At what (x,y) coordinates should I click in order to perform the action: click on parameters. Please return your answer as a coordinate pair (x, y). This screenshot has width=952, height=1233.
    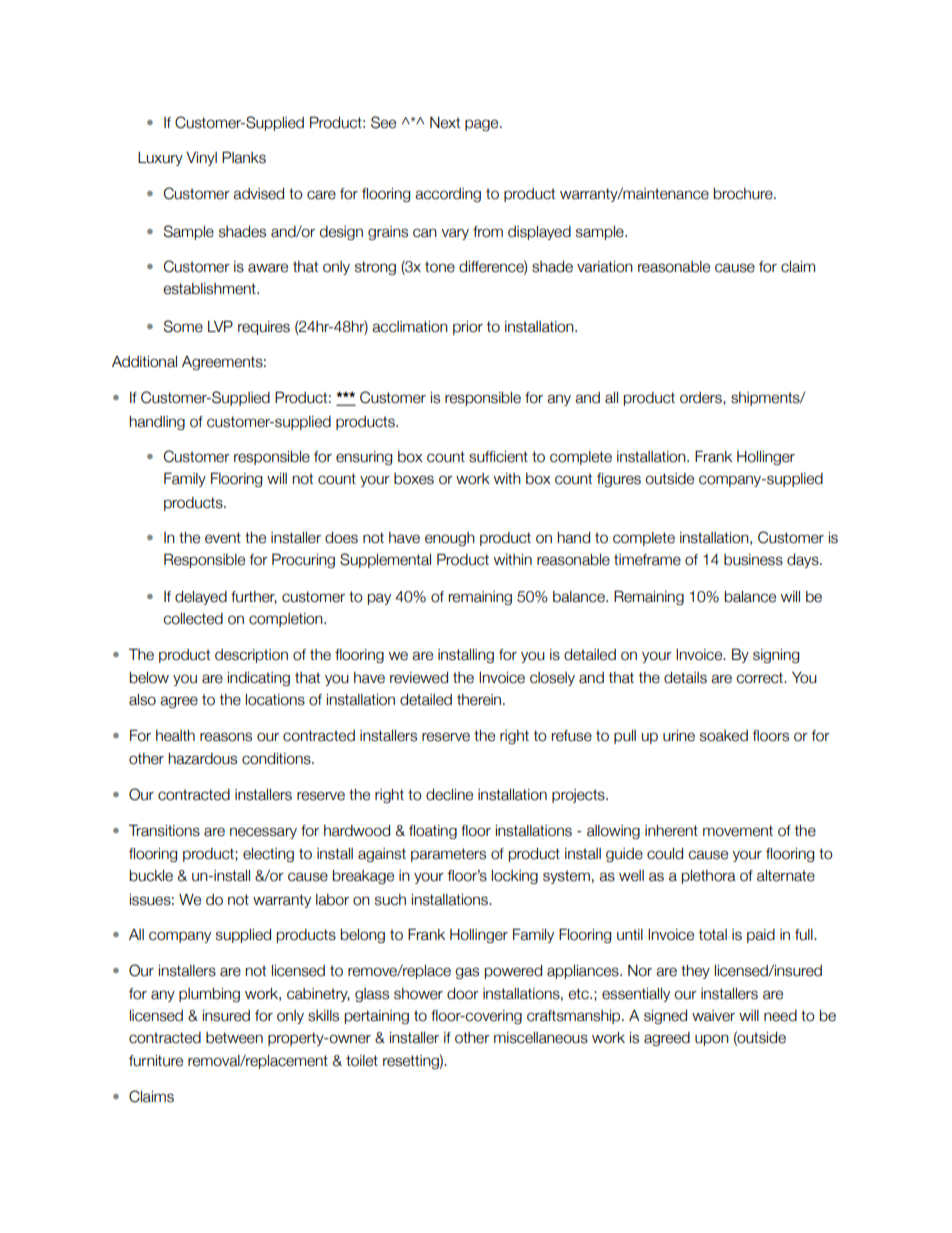
    Looking at the image, I should click on (448, 855).
